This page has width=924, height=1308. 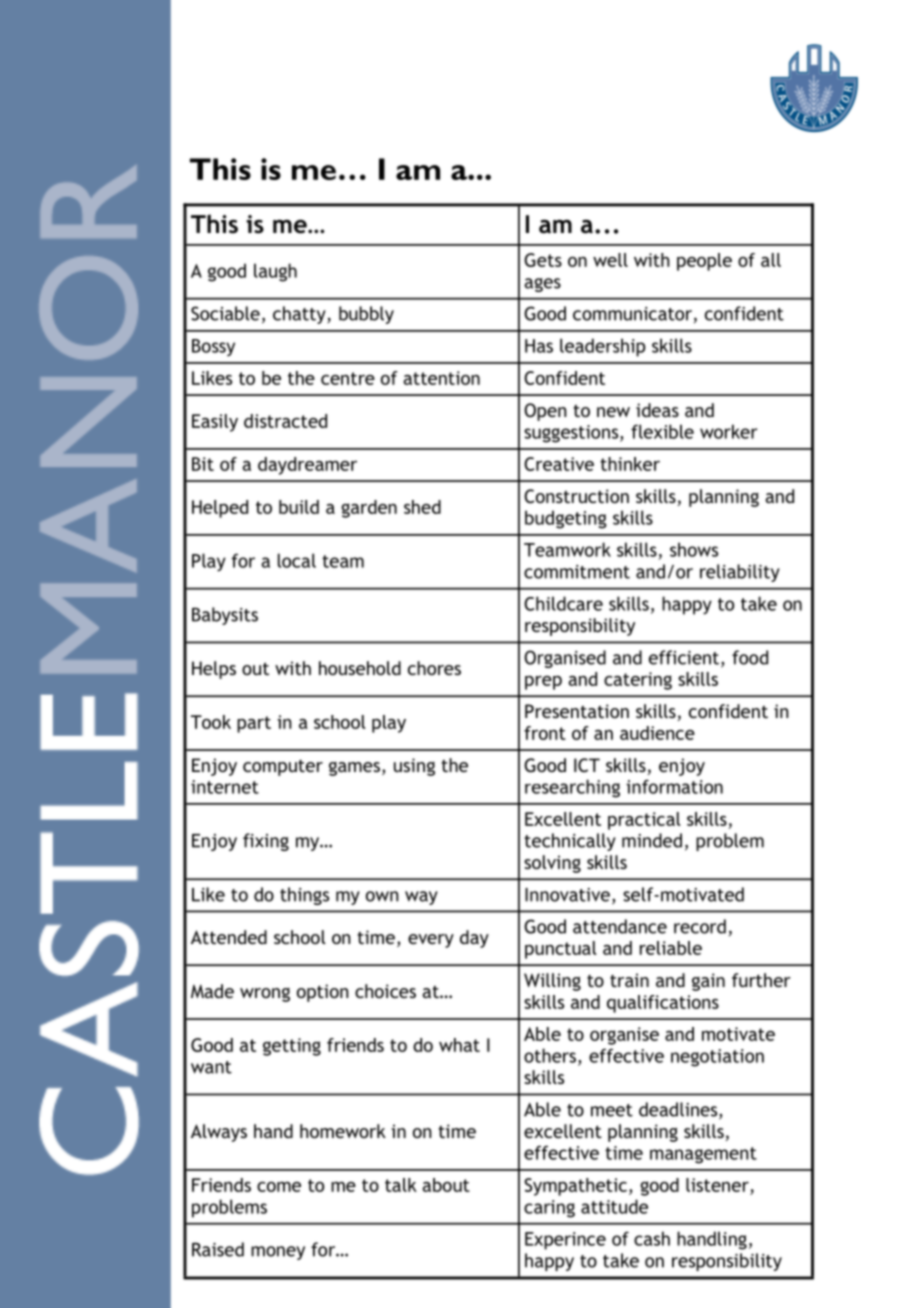 What do you see at coordinates (542, 285) in the page?
I see `ages` at bounding box center [542, 285].
